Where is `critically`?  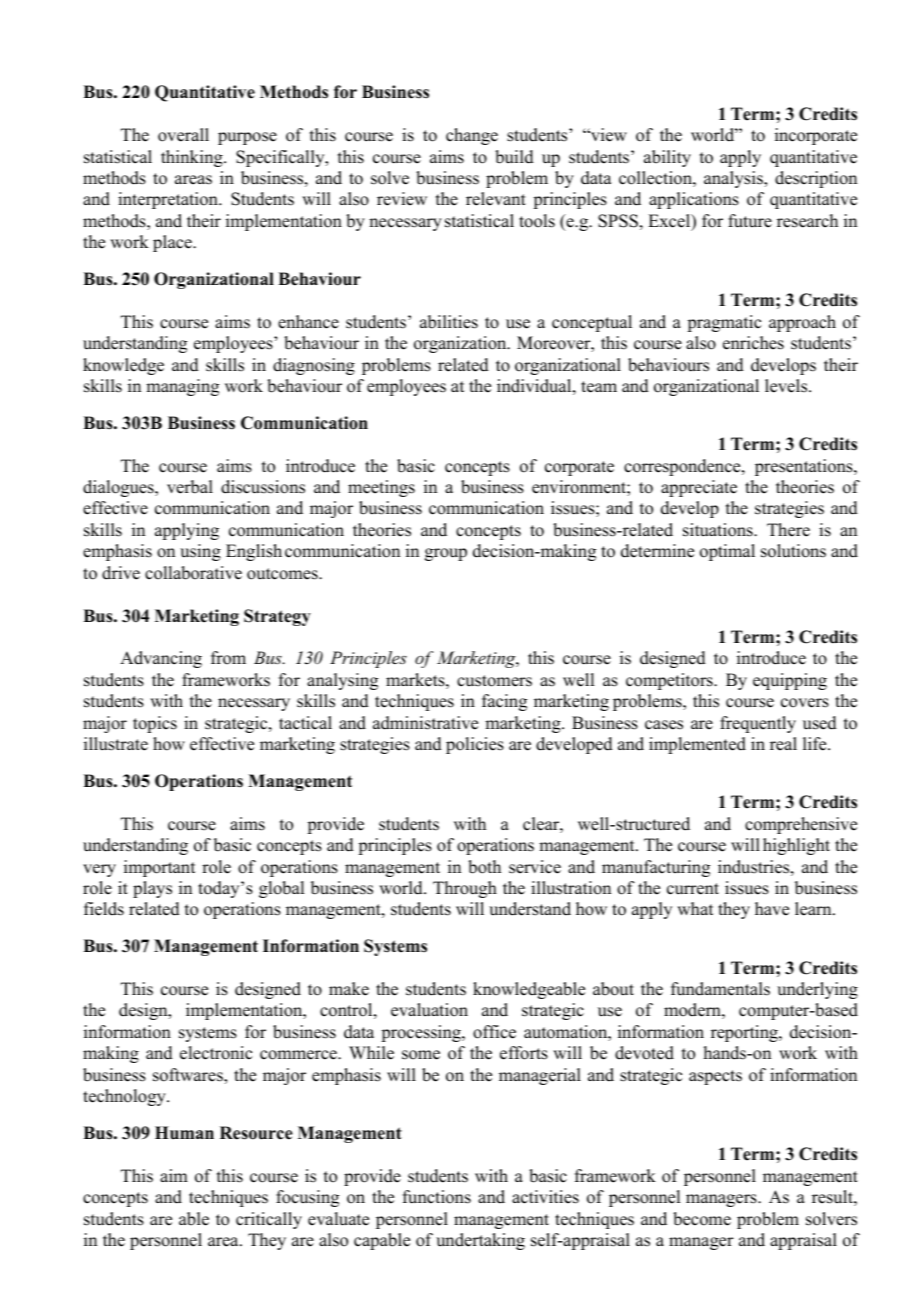
critically is located at coordinates (269, 1220).
